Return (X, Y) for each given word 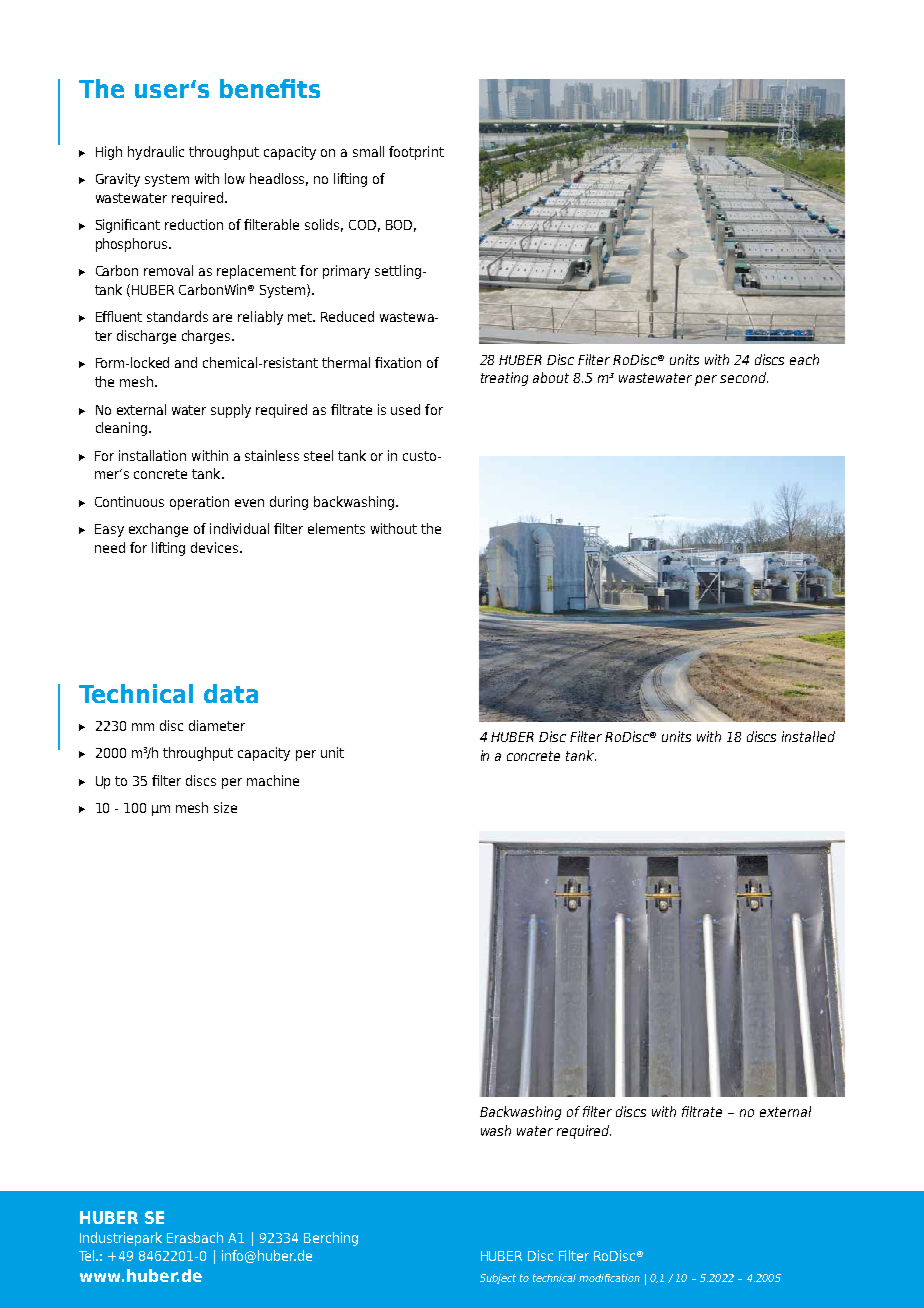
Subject (498, 1279)
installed (808, 736)
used (405, 409)
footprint (416, 153)
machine (273, 780)
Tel (88, 1255)
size (225, 807)
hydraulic (156, 153)
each (804, 359)
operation (199, 503)
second (744, 377)
